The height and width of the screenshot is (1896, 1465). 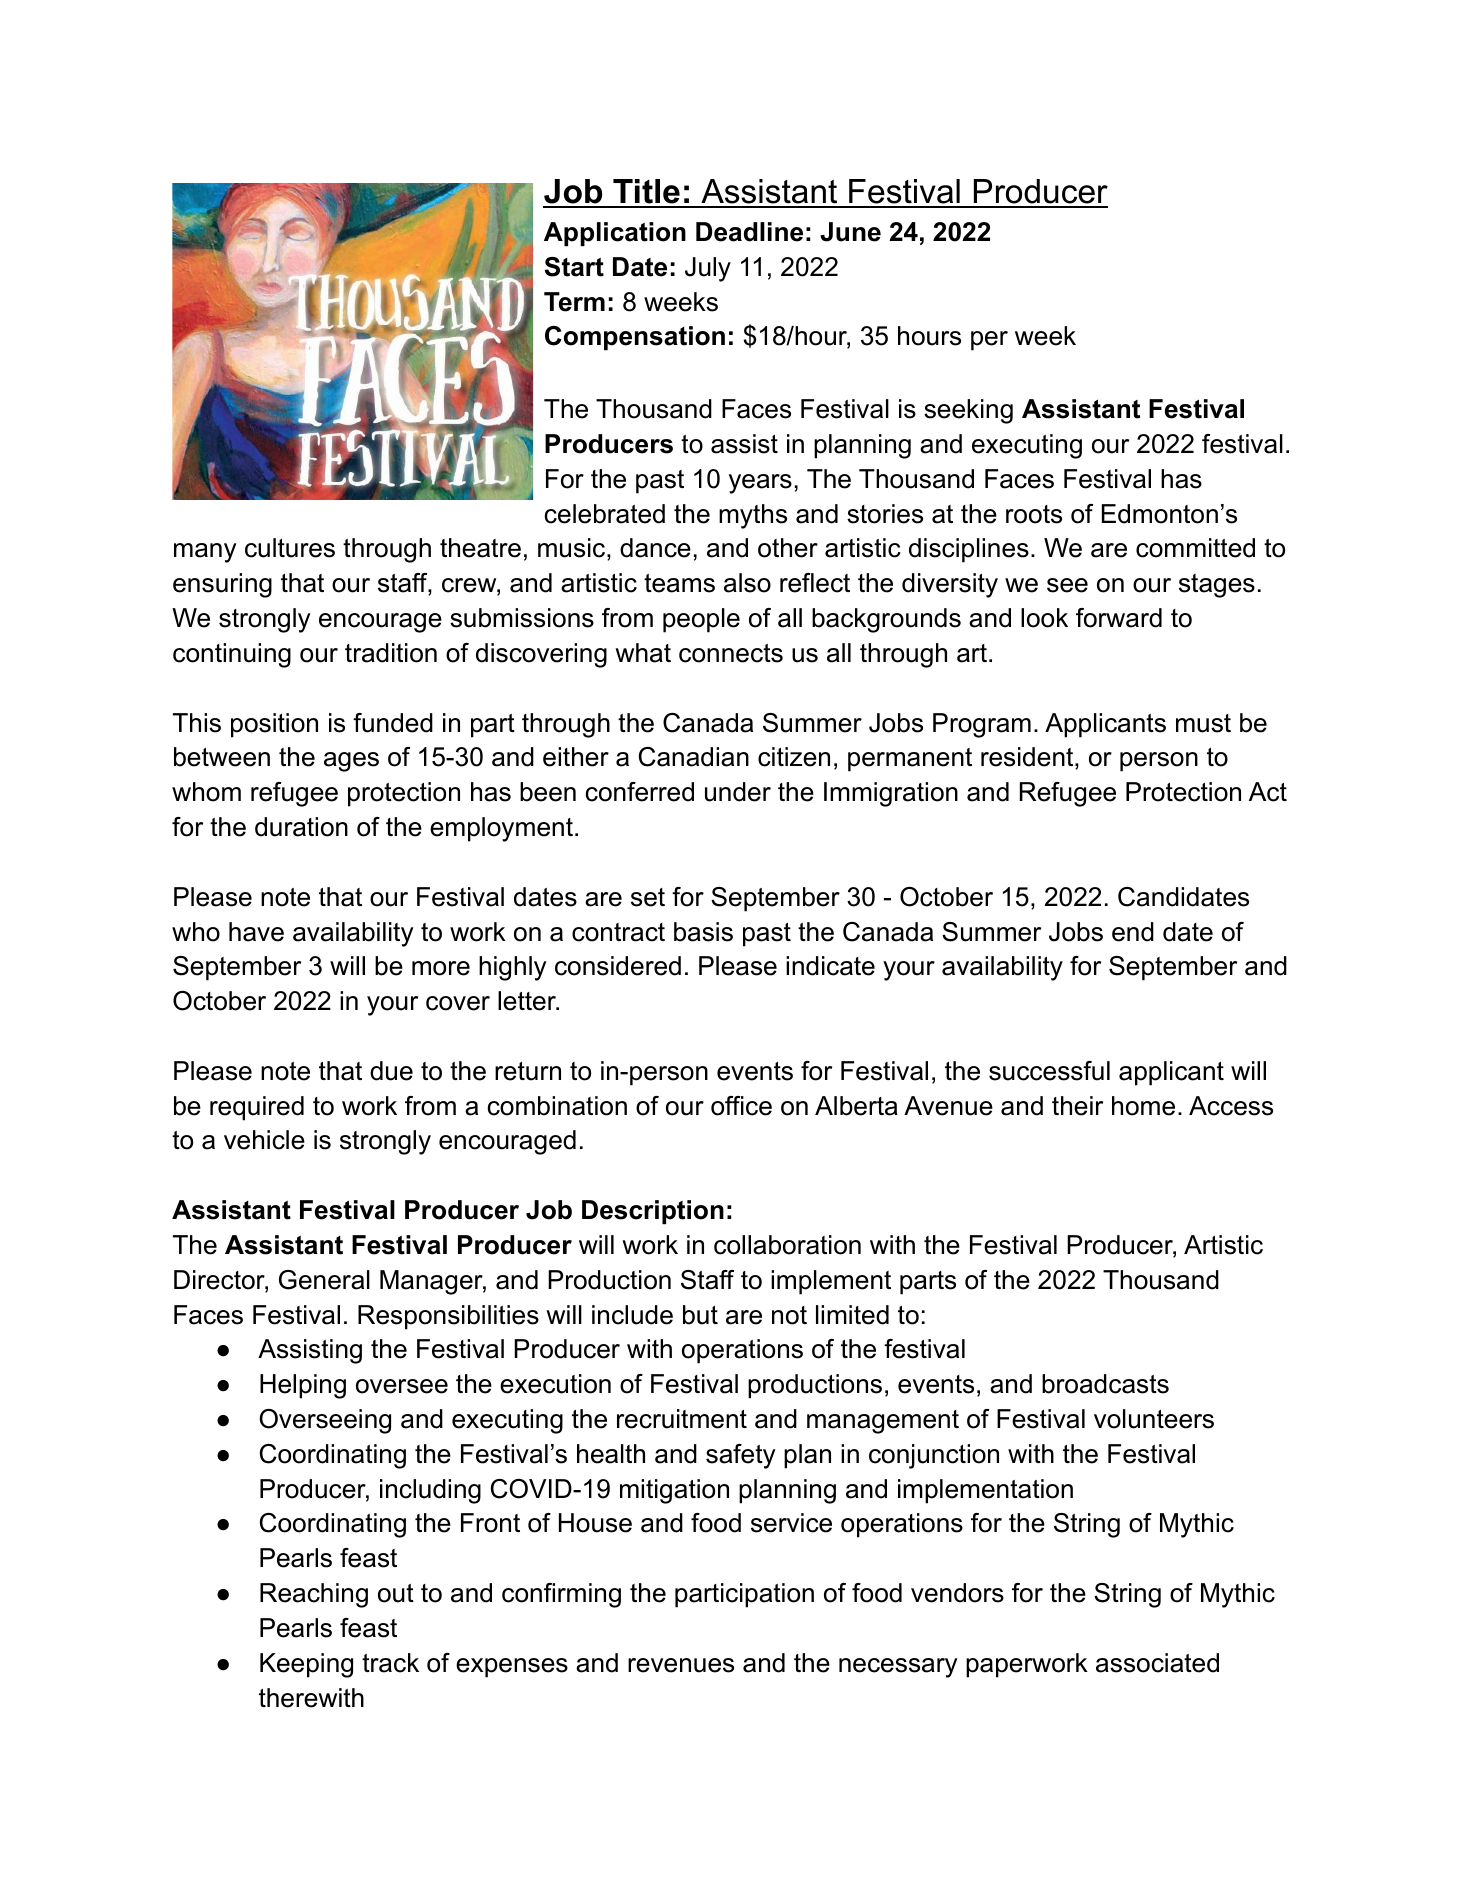 What do you see at coordinates (703, 932) in the screenshot?
I see `basis` at bounding box center [703, 932].
